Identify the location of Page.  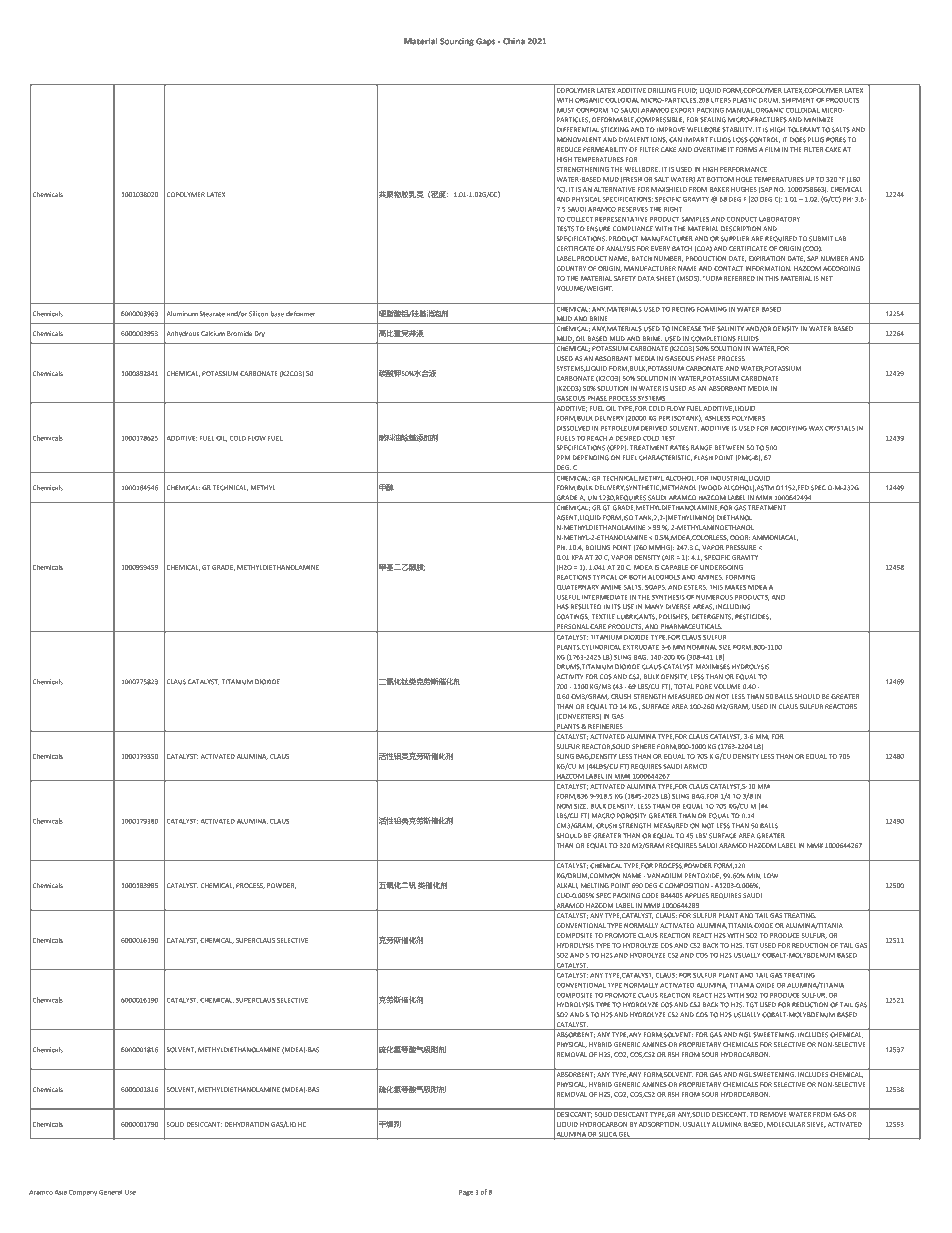
(466, 1192).
